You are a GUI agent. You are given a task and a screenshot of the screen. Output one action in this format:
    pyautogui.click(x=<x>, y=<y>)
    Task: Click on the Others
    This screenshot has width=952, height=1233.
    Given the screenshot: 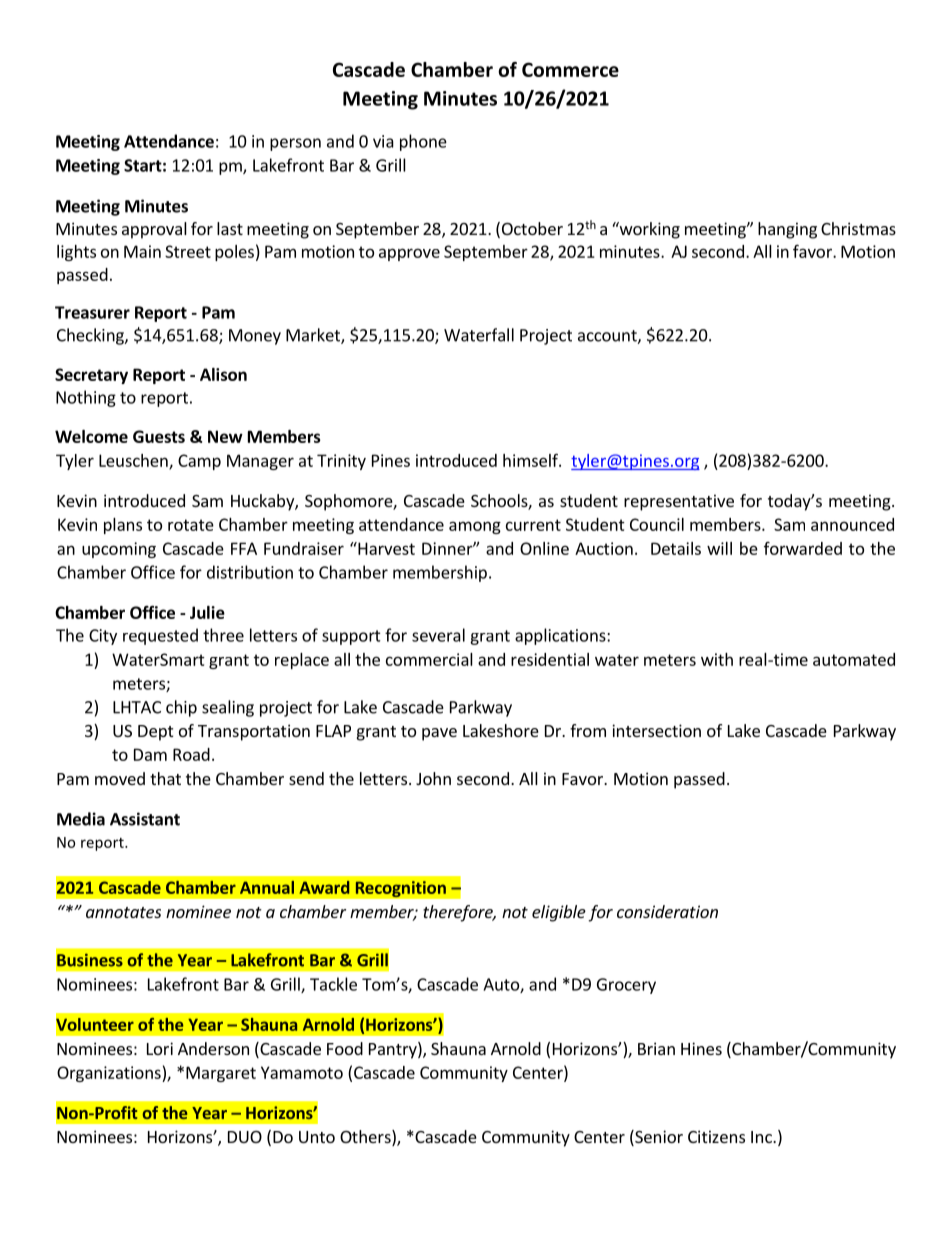 What is the action you would take?
    pyautogui.click(x=366, y=1138)
